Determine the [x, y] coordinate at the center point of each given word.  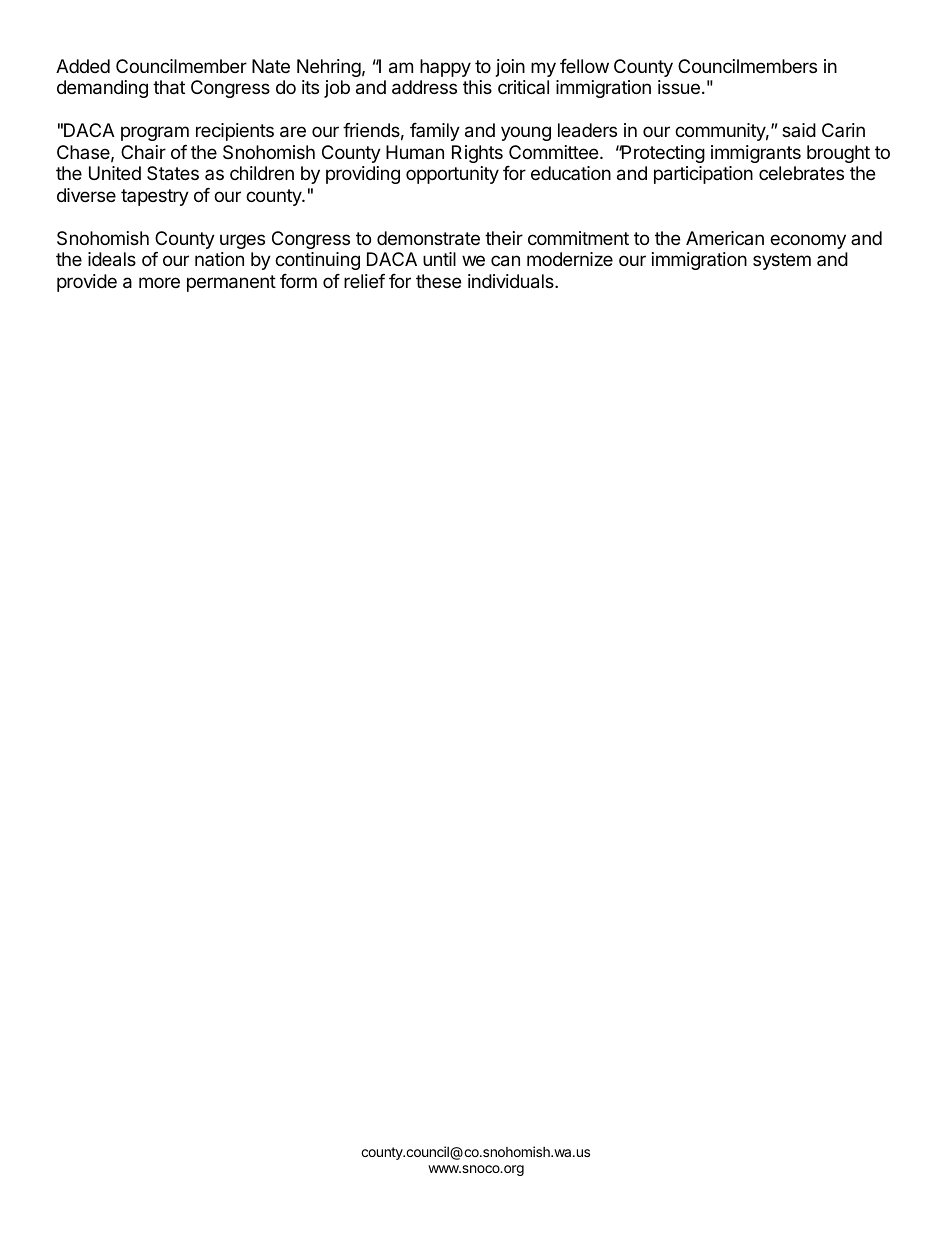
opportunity [452, 175]
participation [703, 175]
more [159, 282]
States [173, 173]
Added [83, 66]
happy [445, 68]
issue [679, 87]
